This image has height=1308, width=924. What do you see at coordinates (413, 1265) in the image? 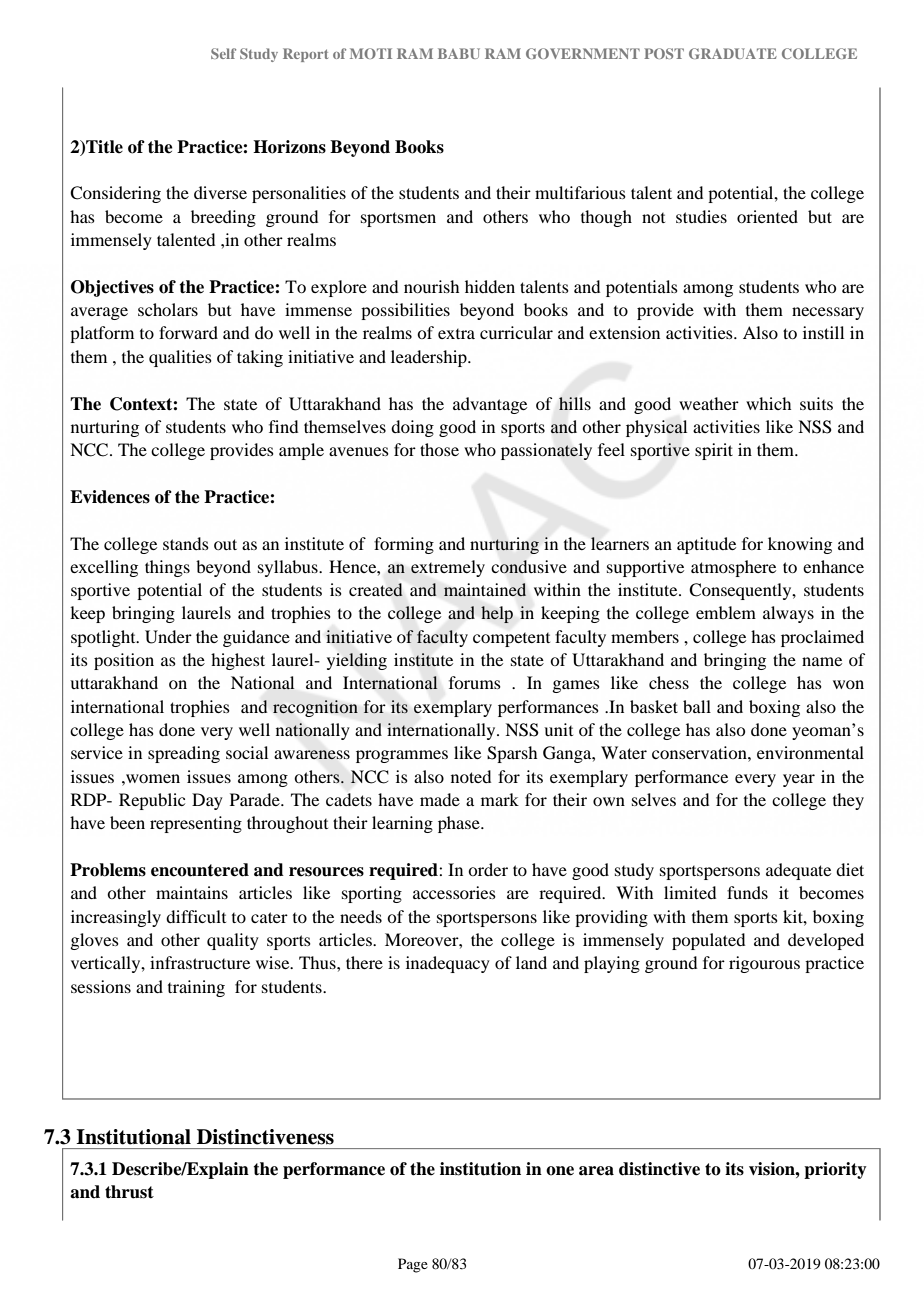
I see `Page` at bounding box center [413, 1265].
